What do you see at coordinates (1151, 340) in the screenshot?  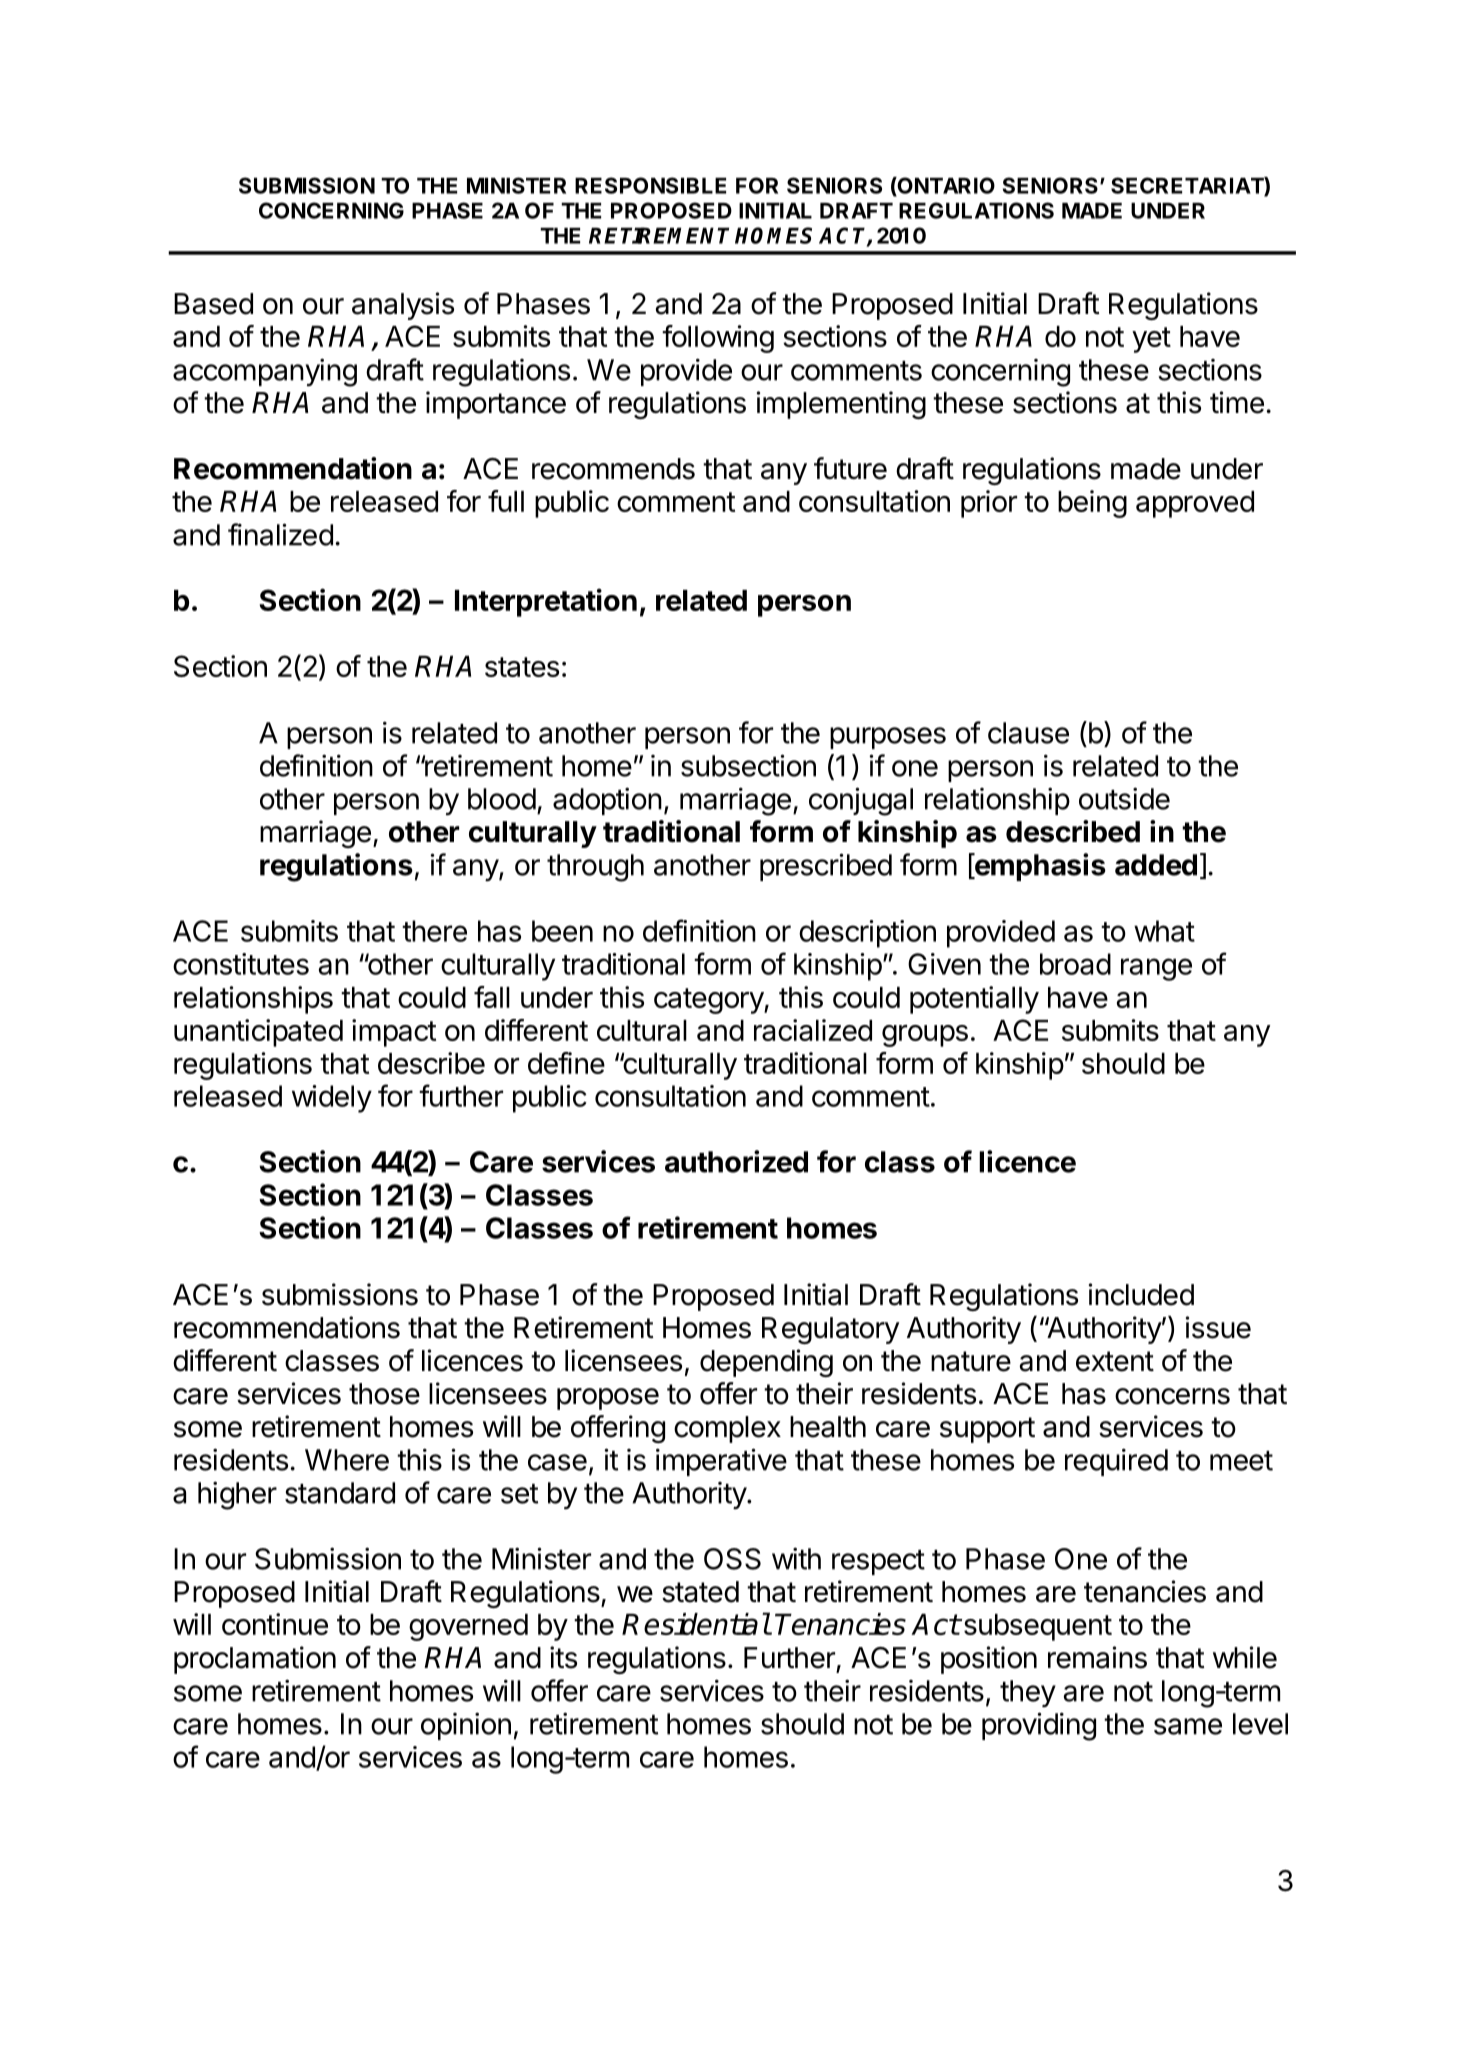 I see `yet` at bounding box center [1151, 340].
